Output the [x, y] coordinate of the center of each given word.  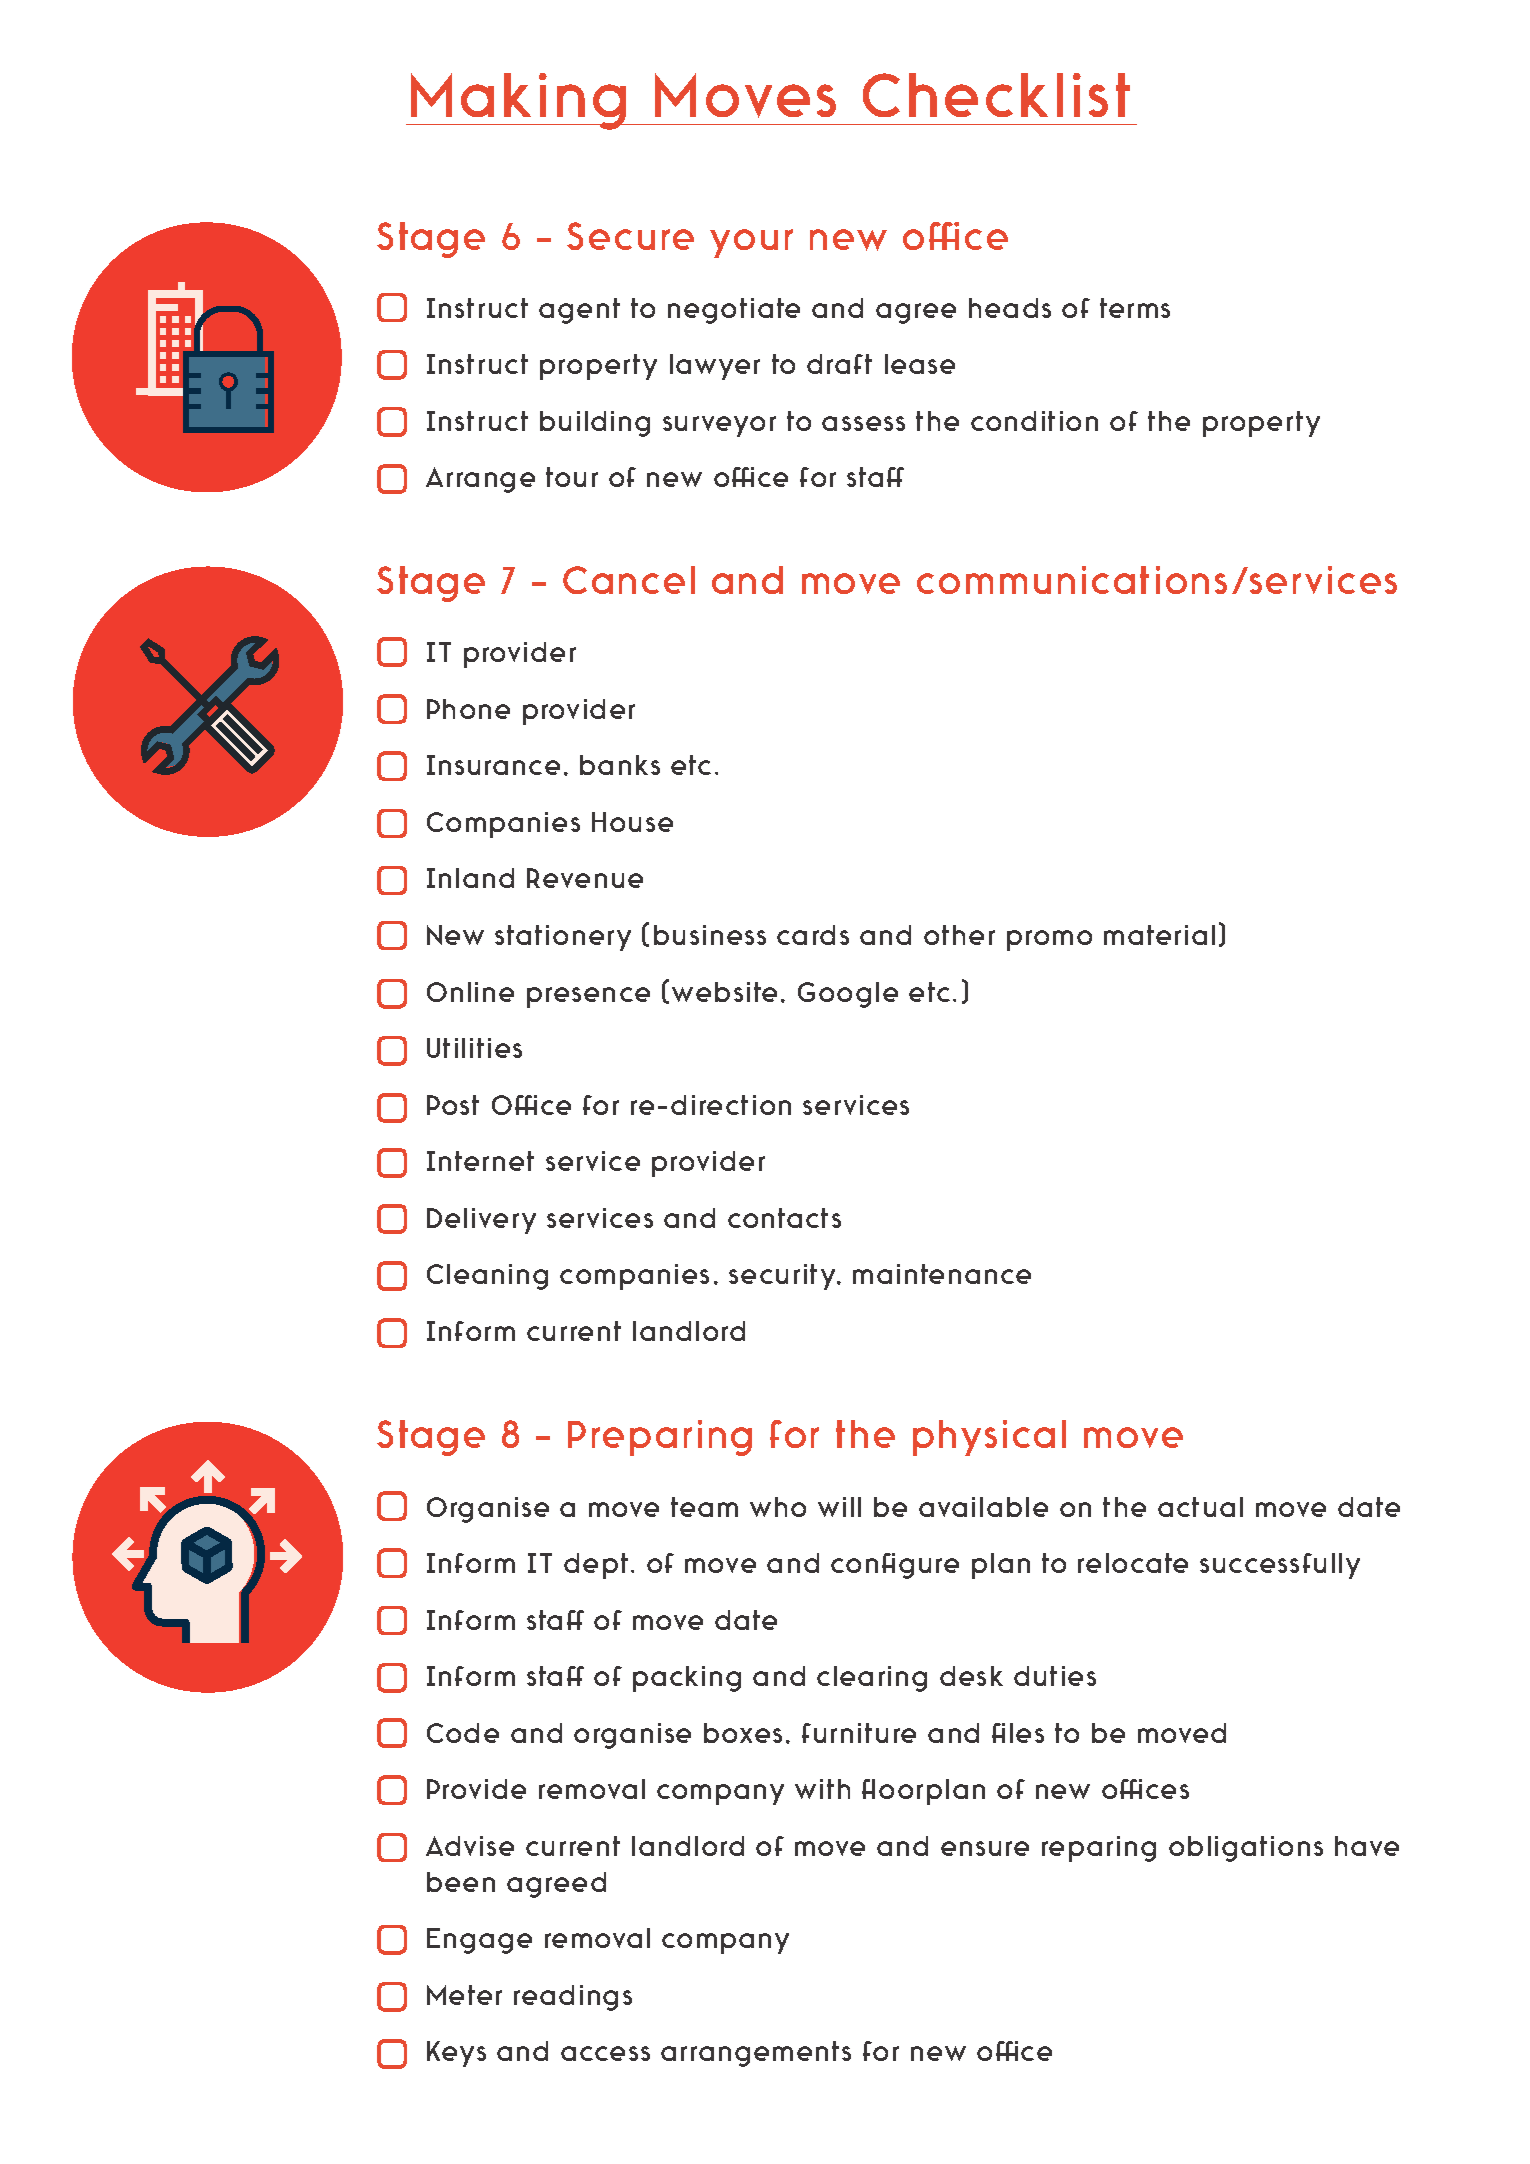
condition [1034, 421]
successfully [1280, 1566]
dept [596, 1566]
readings [573, 1998]
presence [588, 997]
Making [519, 101]
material [1159, 935]
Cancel [629, 580]
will [839, 1507]
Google [848, 995]
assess [863, 423]
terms [1135, 308]
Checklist [996, 95]
